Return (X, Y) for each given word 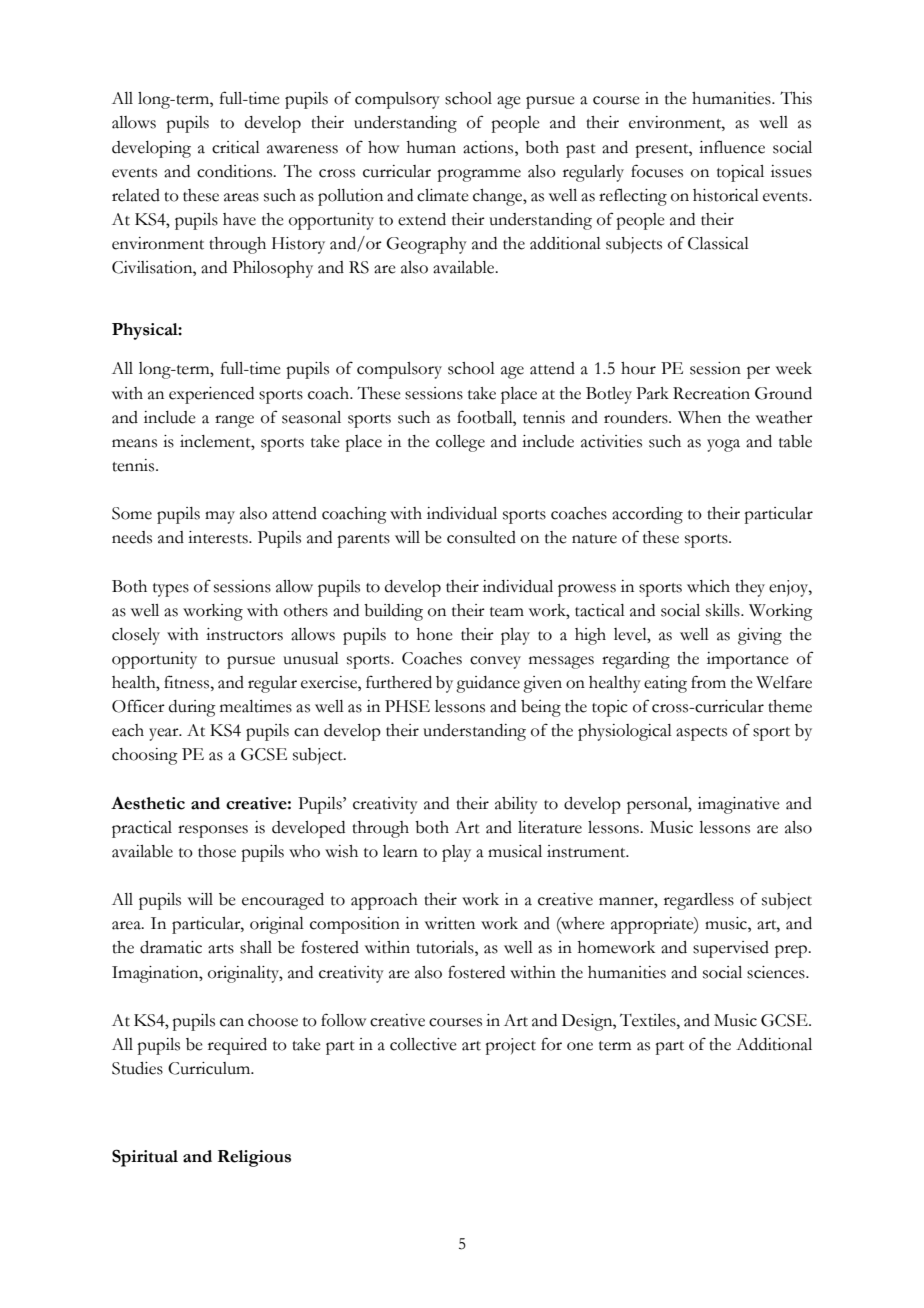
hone (435, 634)
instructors (244, 634)
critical (236, 147)
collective (423, 1044)
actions (489, 147)
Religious (254, 1158)
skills (724, 610)
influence (732, 147)
